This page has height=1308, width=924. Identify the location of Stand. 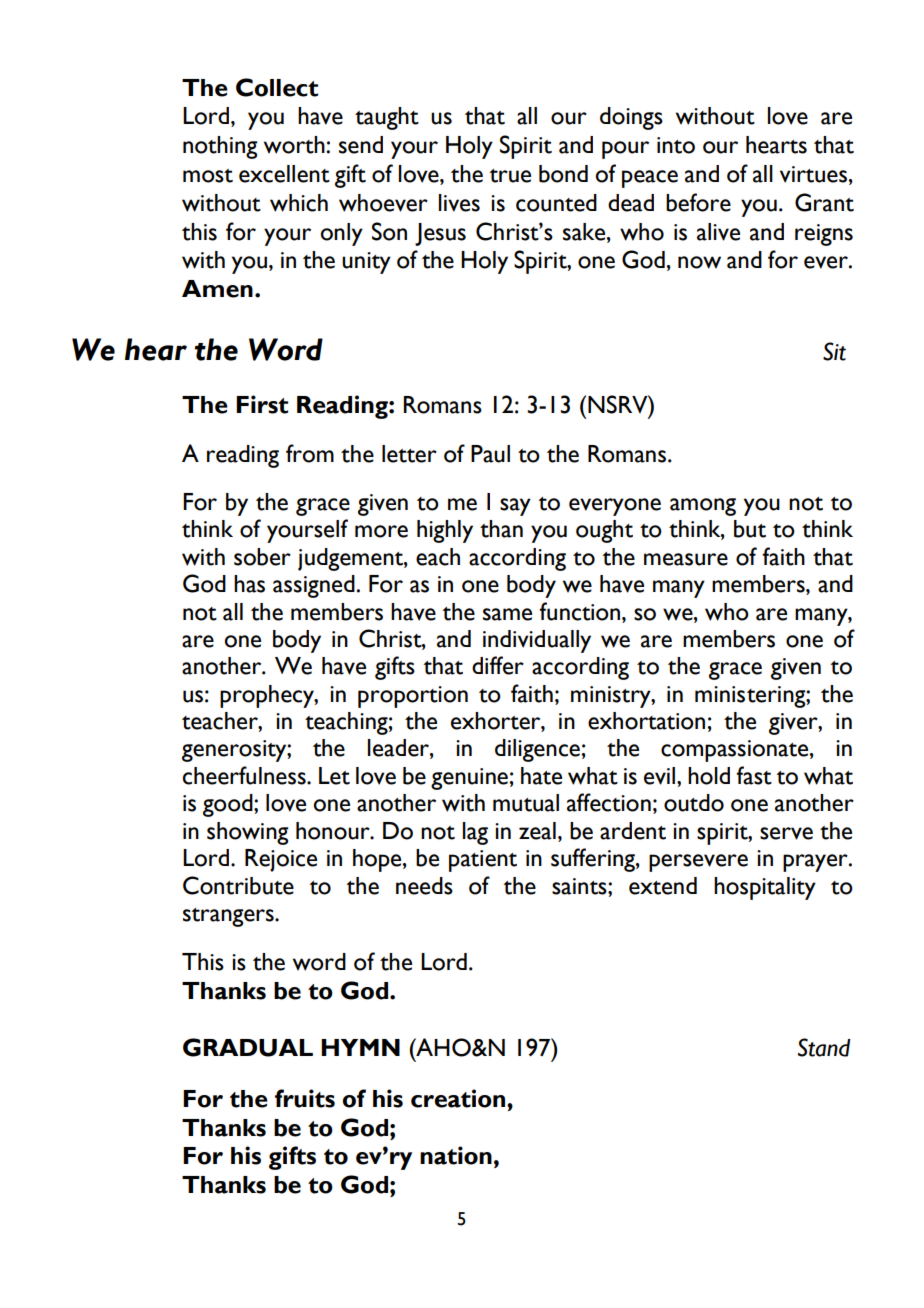
(824, 1047).
